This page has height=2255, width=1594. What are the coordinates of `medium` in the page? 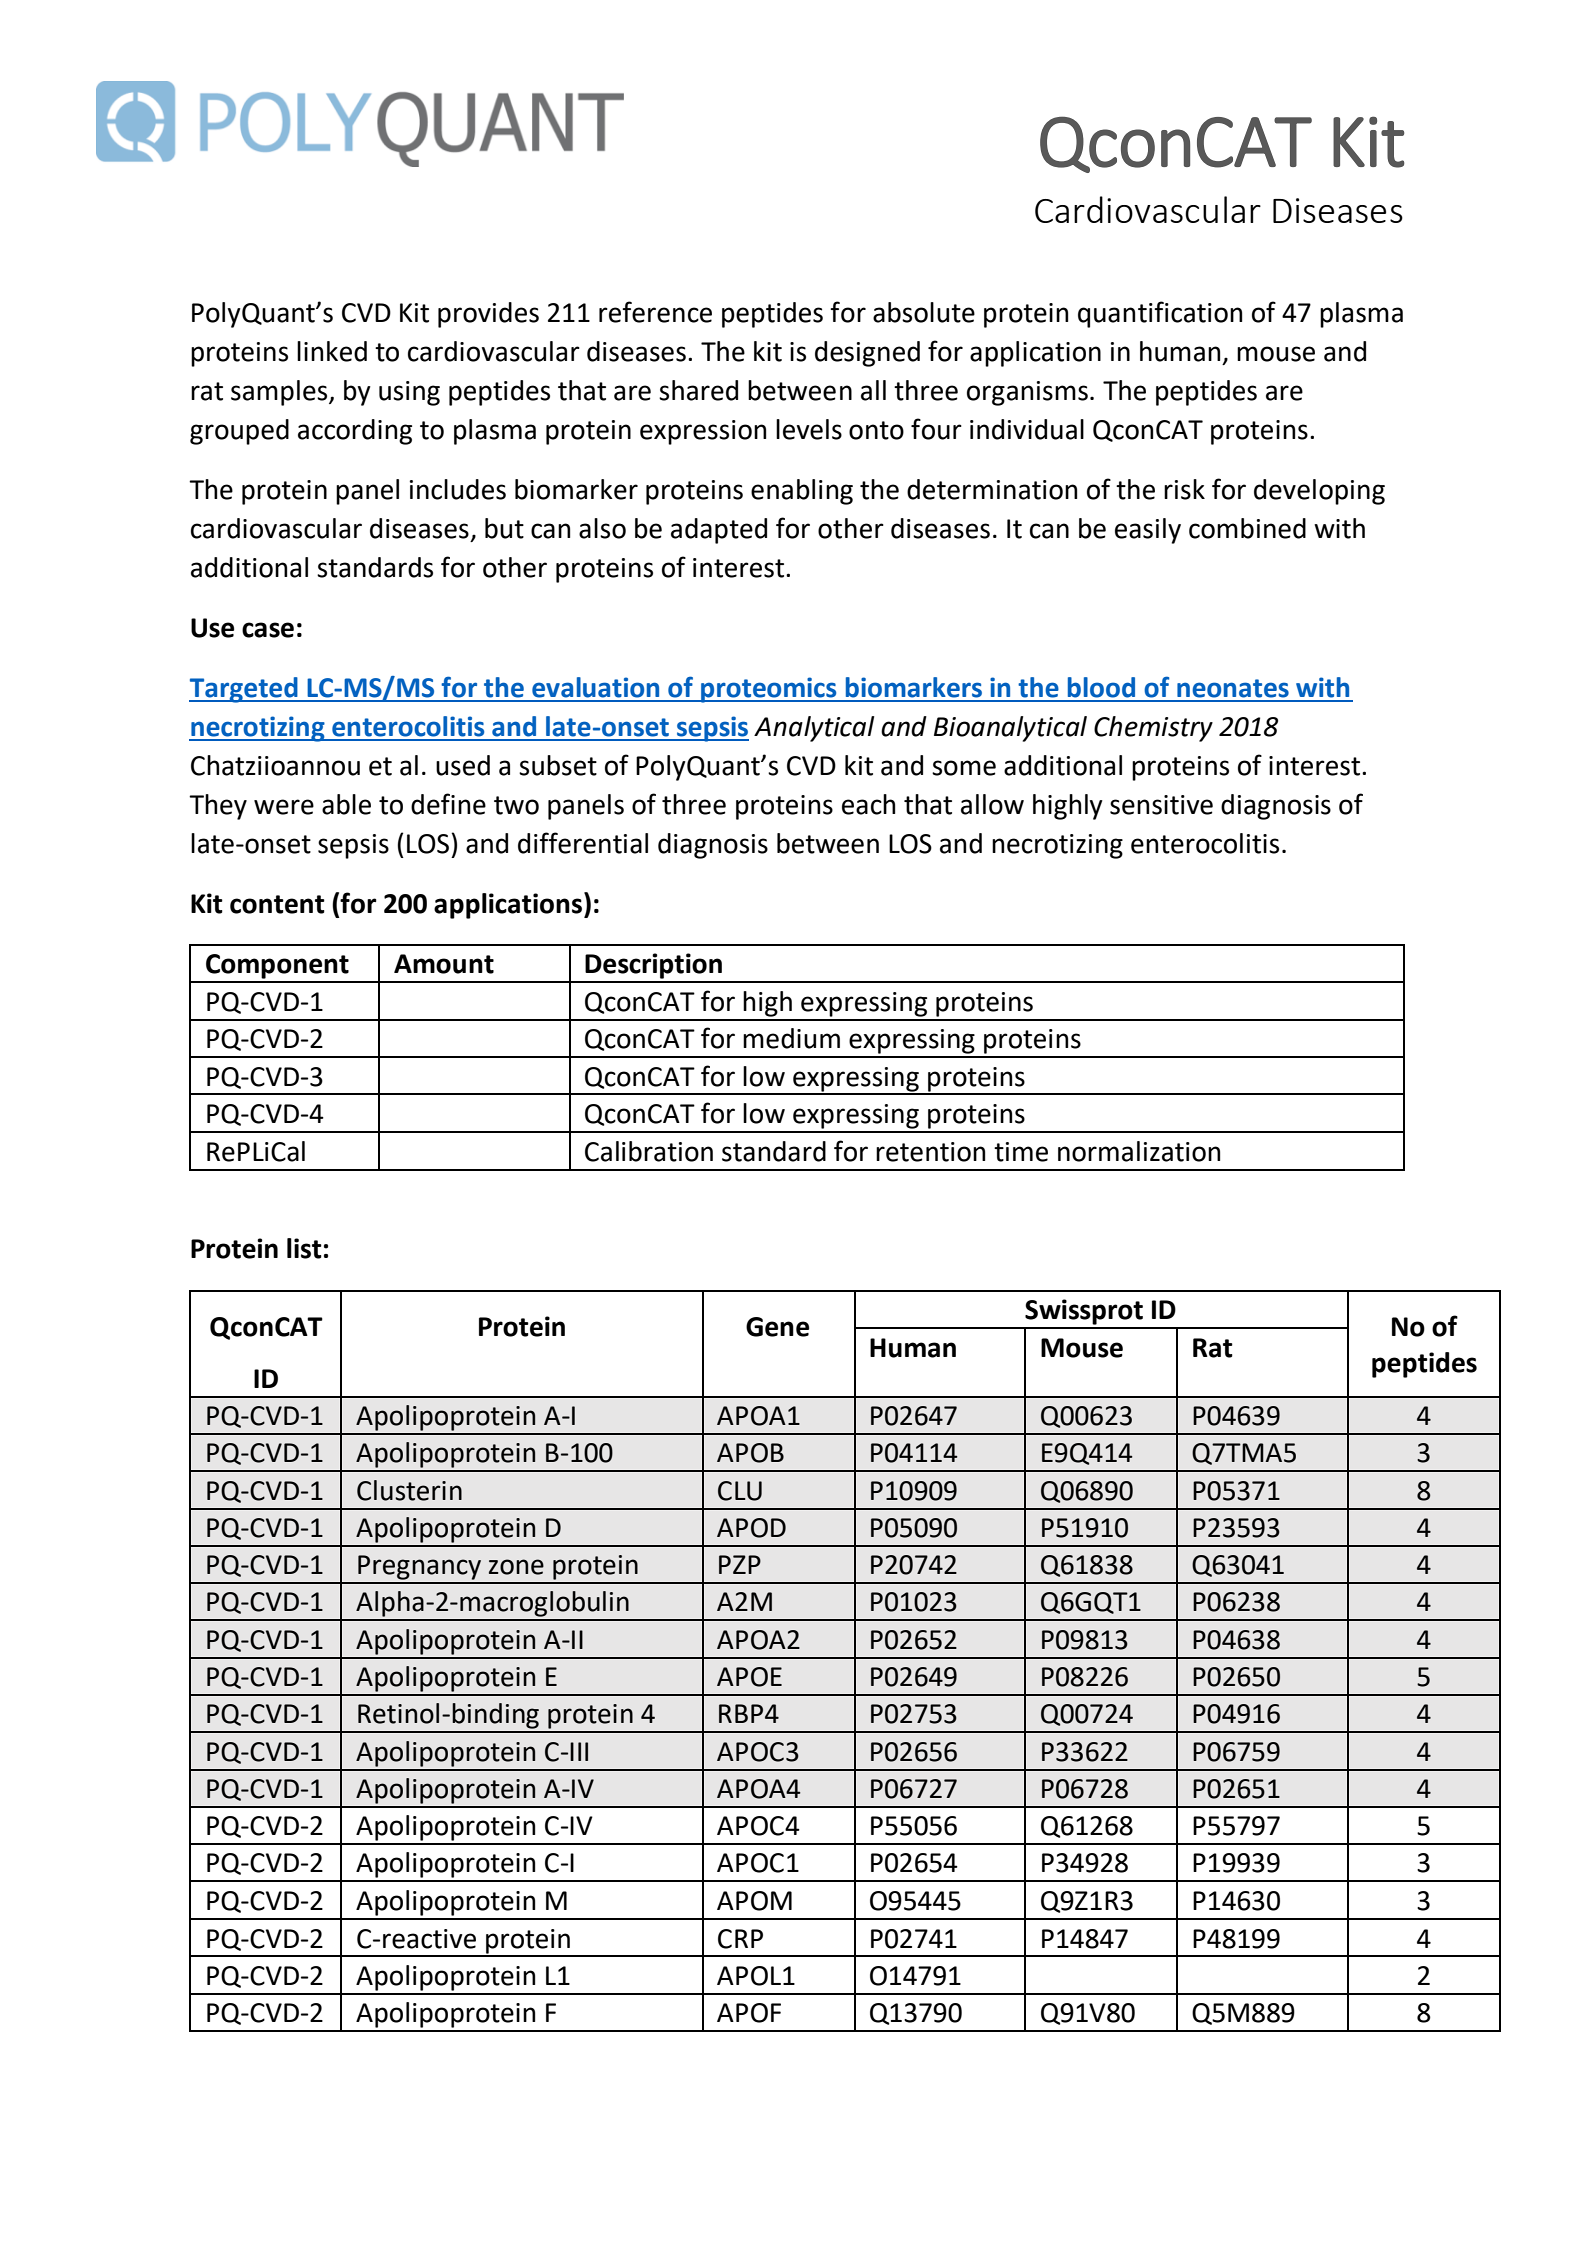 It's located at (791, 1038).
